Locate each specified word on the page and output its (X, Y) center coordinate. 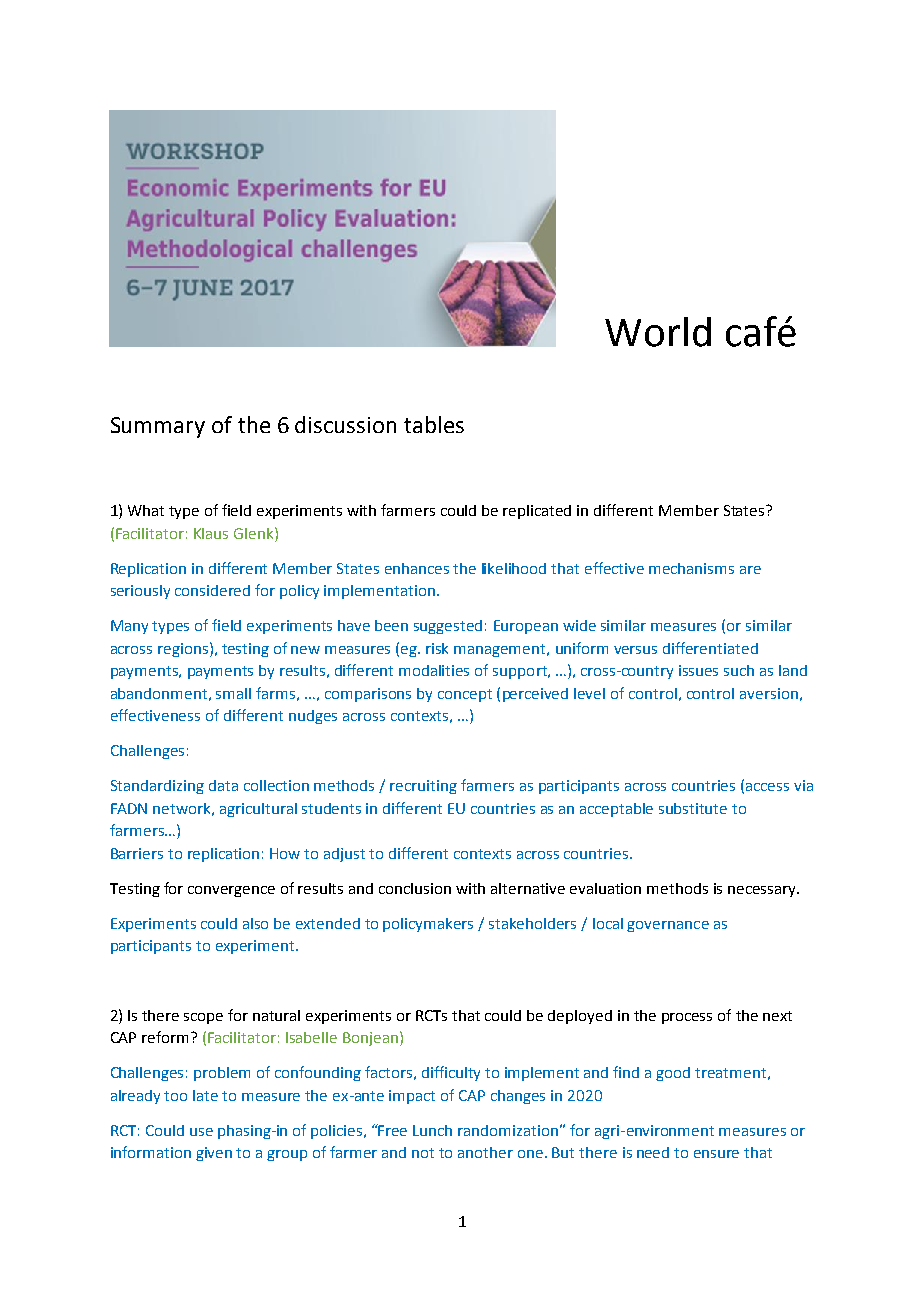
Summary (158, 427)
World (658, 332)
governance (668, 926)
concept (465, 695)
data (223, 785)
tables (434, 424)
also (255, 923)
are (750, 570)
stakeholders (532, 923)
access (767, 787)
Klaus (211, 533)
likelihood (514, 568)
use (201, 1132)
